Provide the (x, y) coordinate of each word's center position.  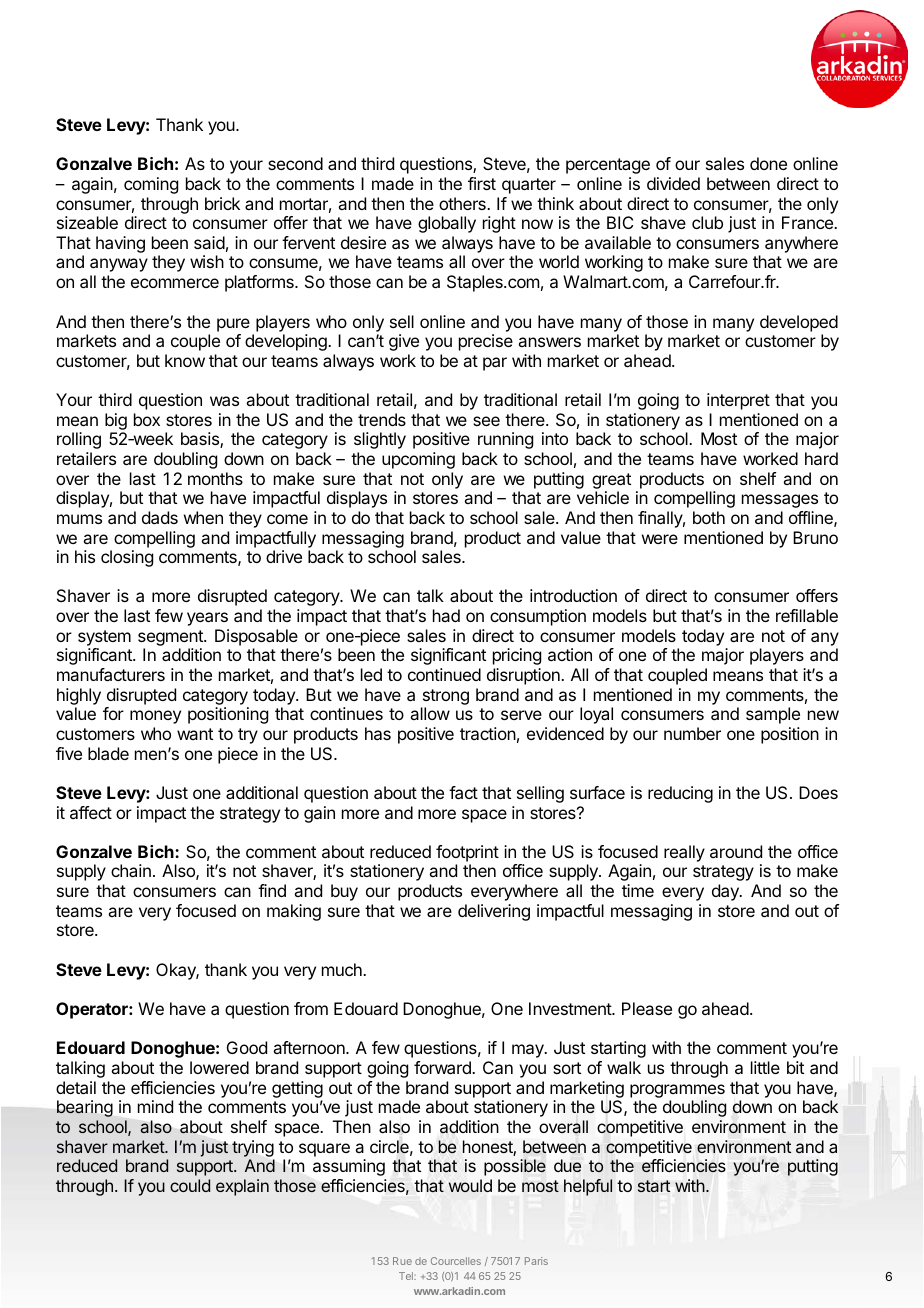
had (446, 615)
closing (127, 558)
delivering (494, 912)
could (190, 1185)
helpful (588, 1187)
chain (131, 870)
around (736, 851)
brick (222, 203)
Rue (402, 1261)
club (707, 222)
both (709, 517)
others (463, 203)
